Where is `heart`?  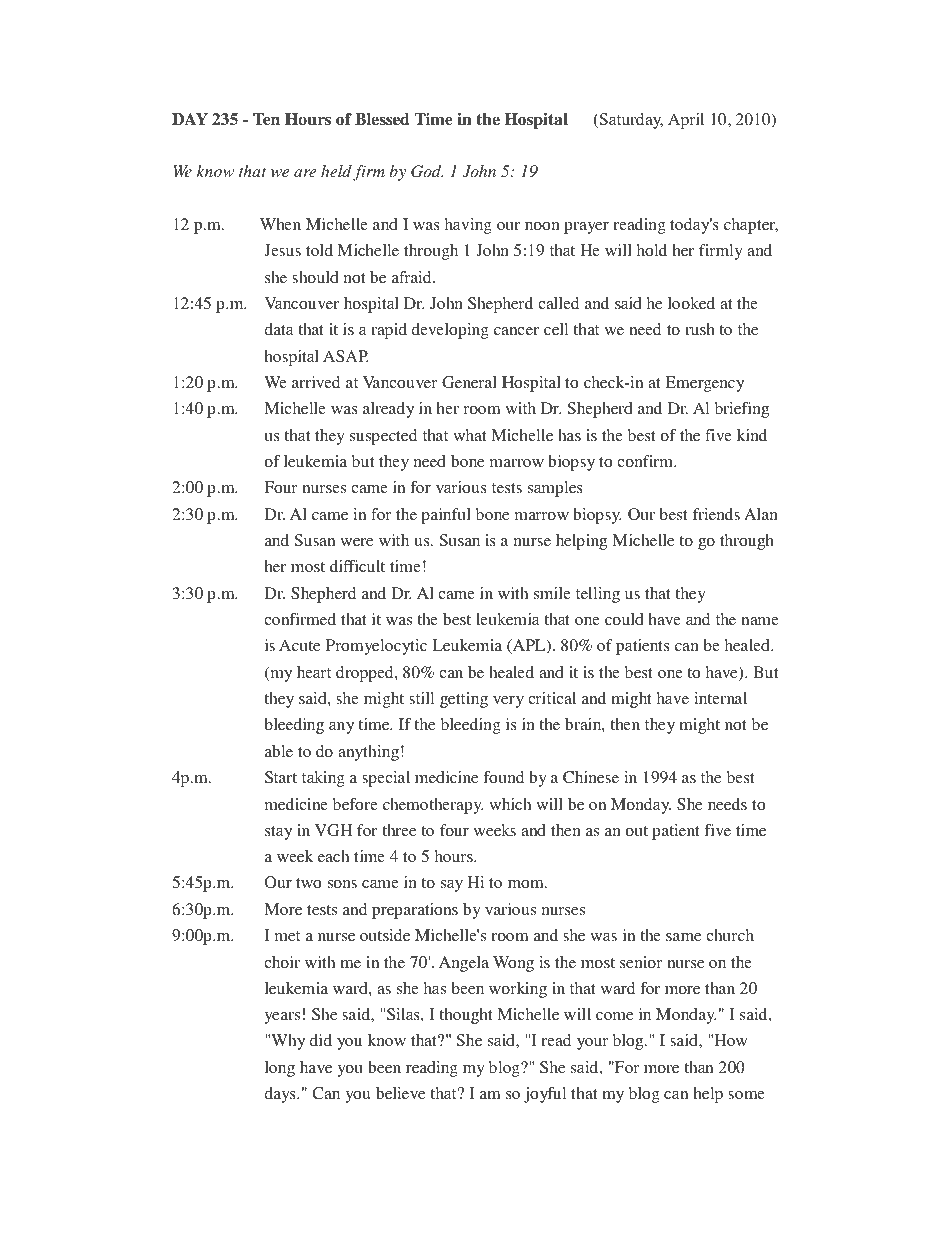
heart is located at coordinates (314, 672).
